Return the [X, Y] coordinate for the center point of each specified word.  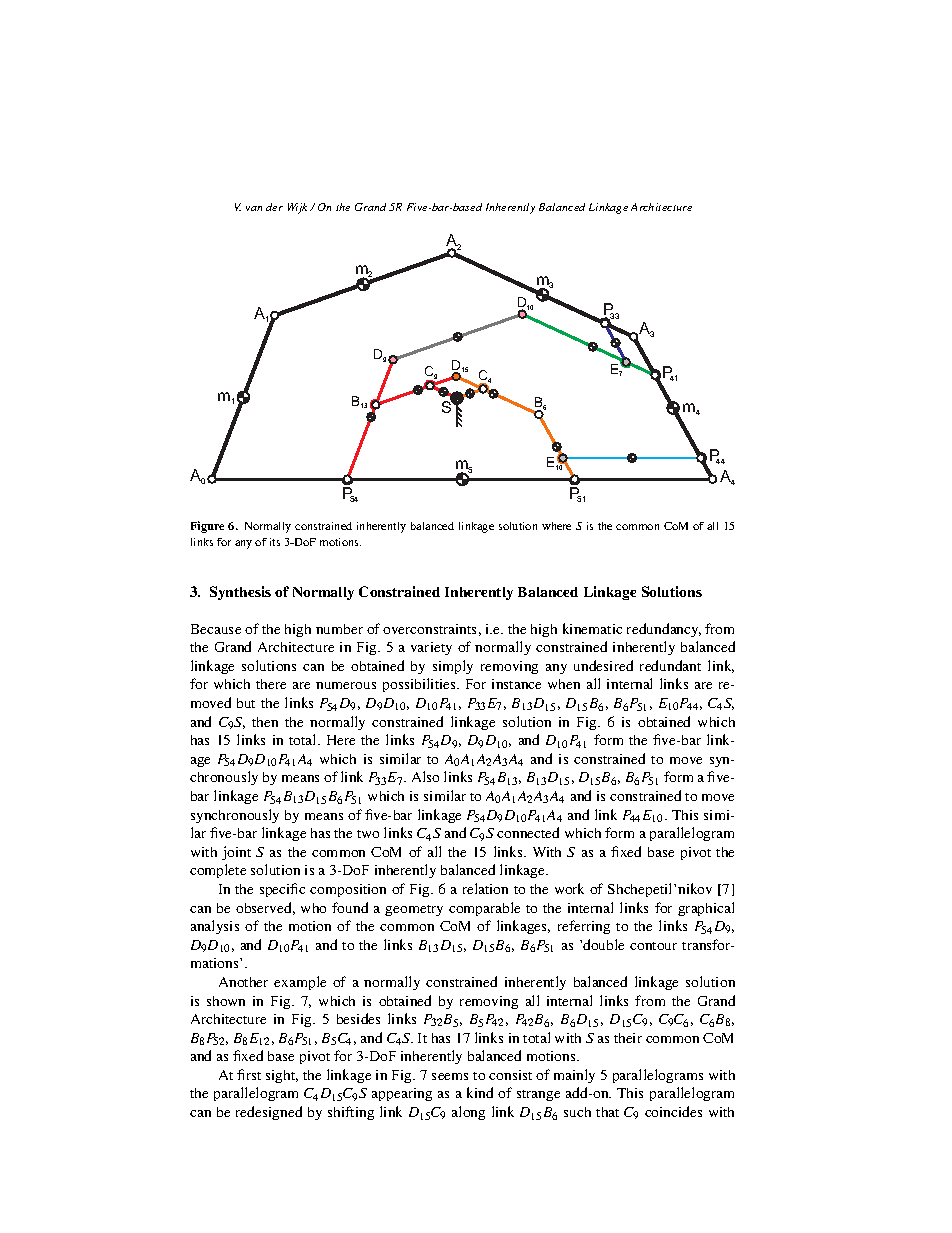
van [254, 208]
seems [450, 1076]
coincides [673, 1111]
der [274, 207]
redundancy [664, 630]
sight [282, 1076]
